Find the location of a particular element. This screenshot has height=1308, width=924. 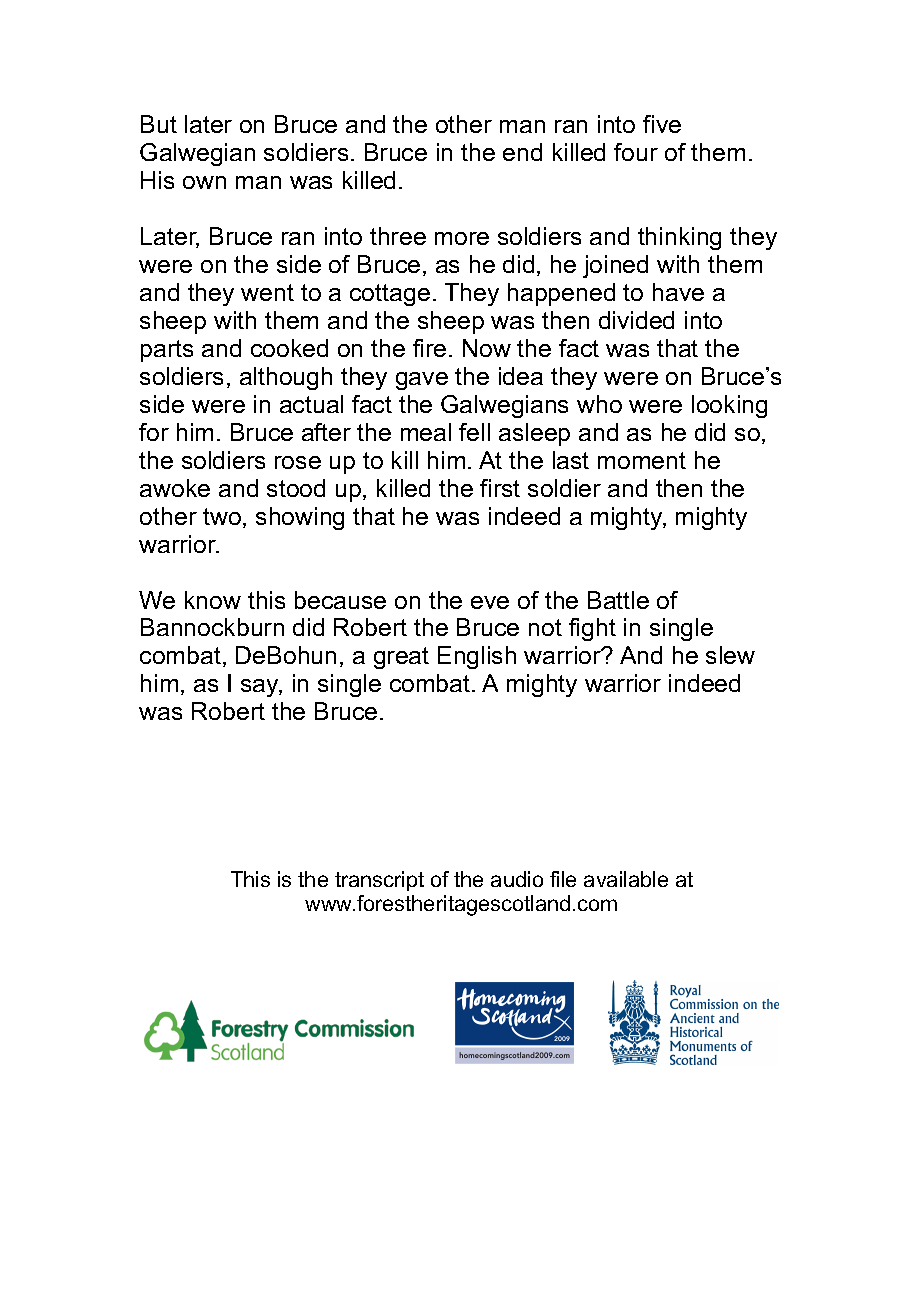

transcript is located at coordinates (379, 881).
